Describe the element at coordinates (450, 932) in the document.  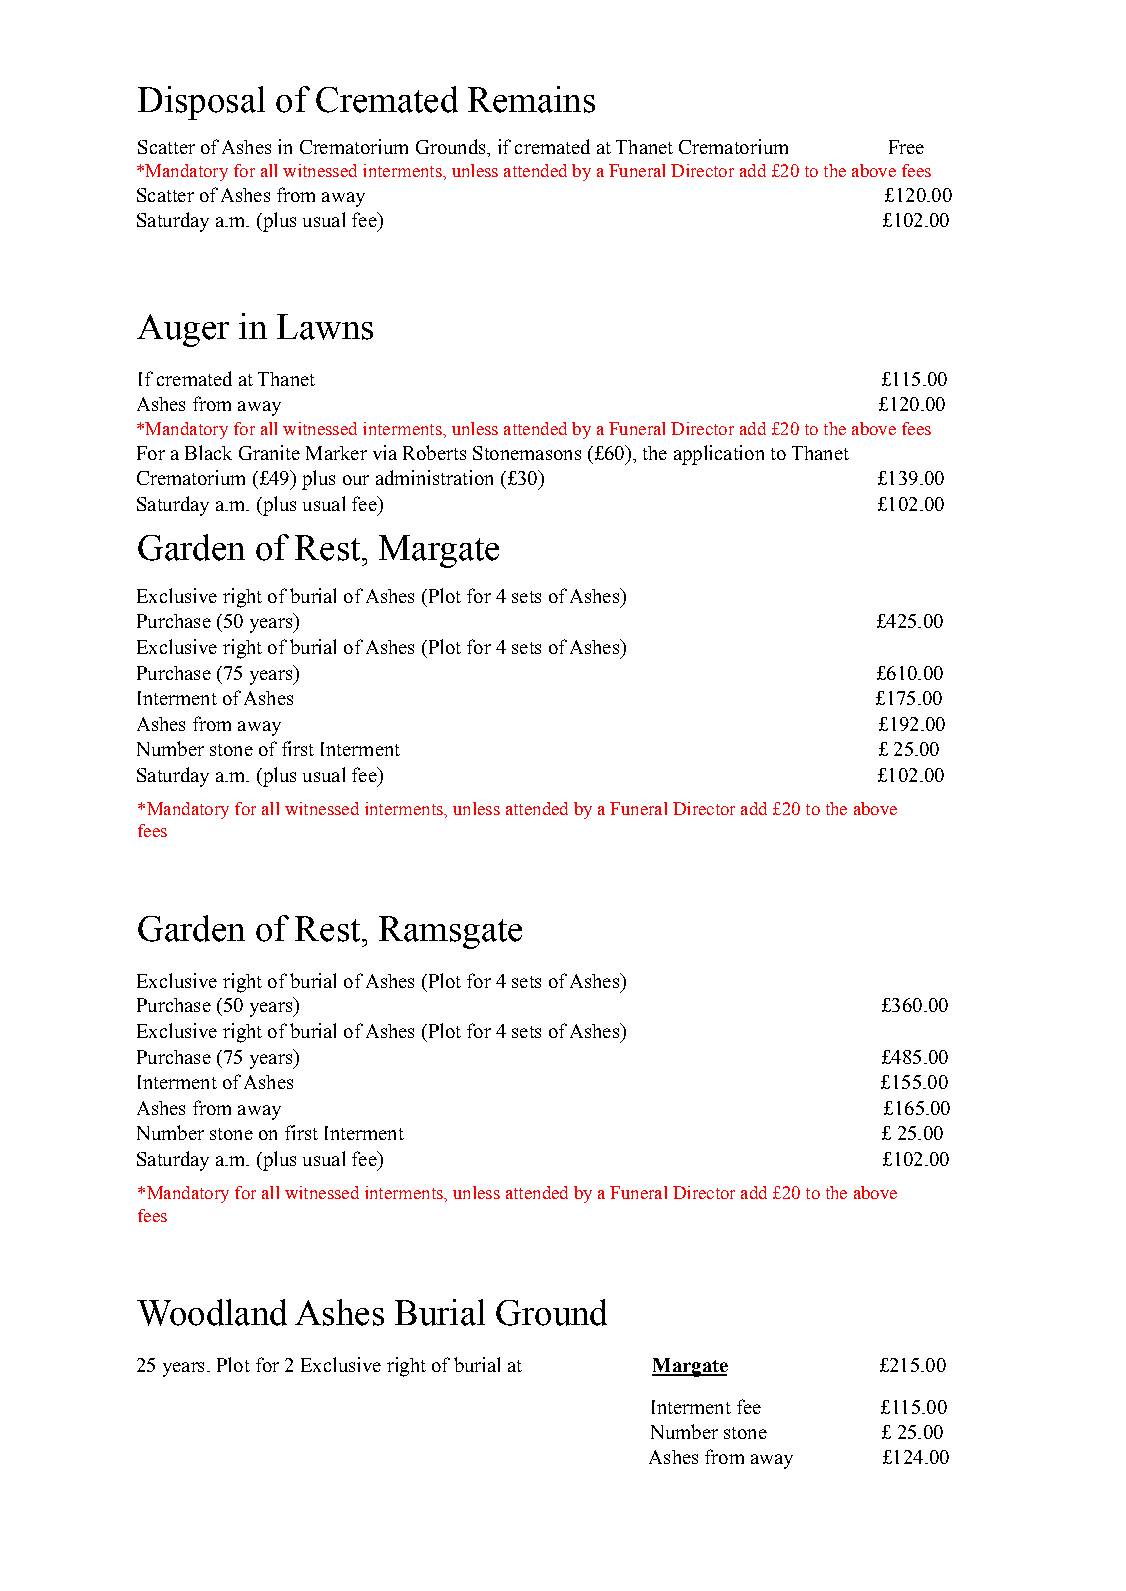
I see `Ramsgate` at that location.
